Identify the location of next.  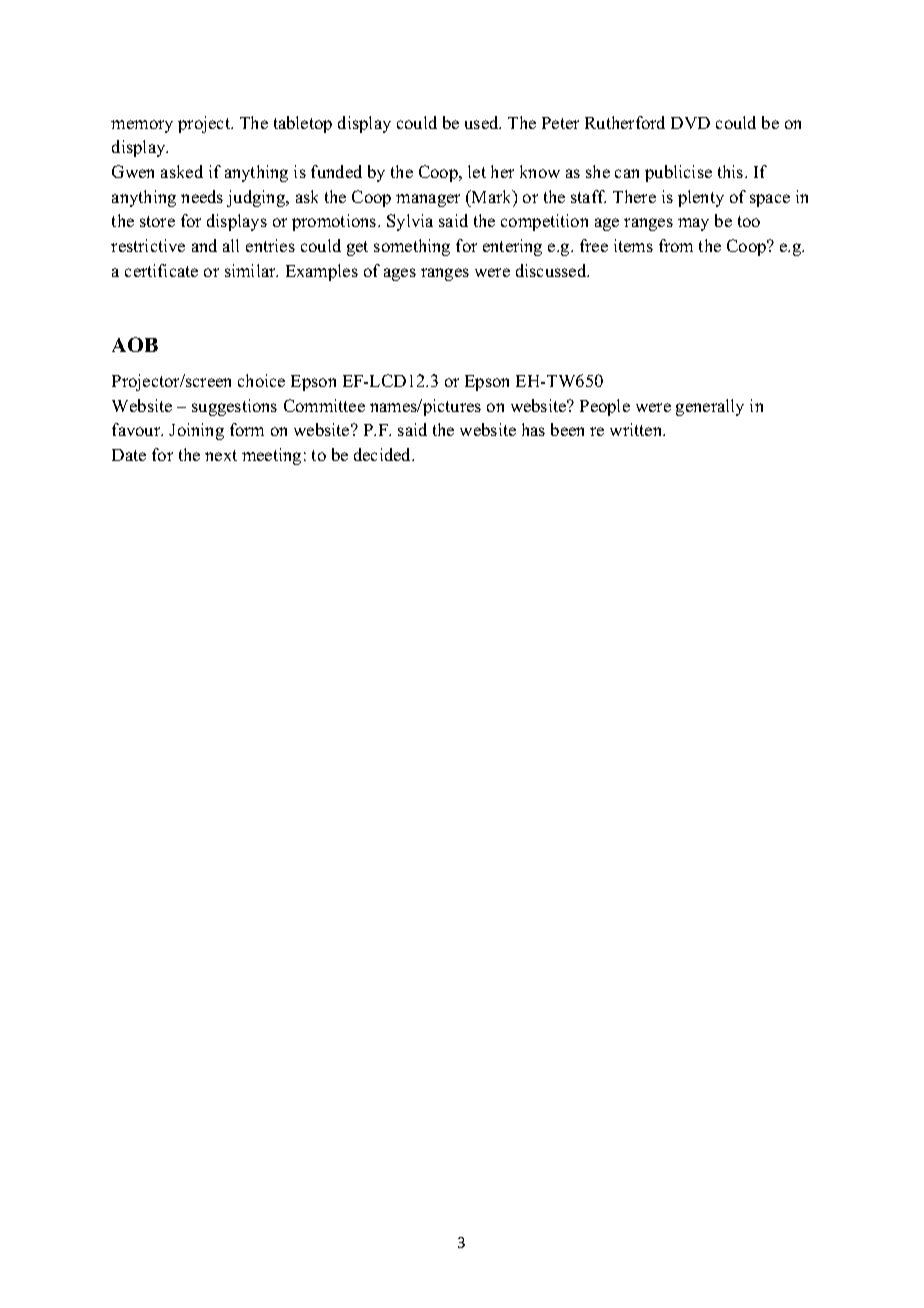
(221, 455).
